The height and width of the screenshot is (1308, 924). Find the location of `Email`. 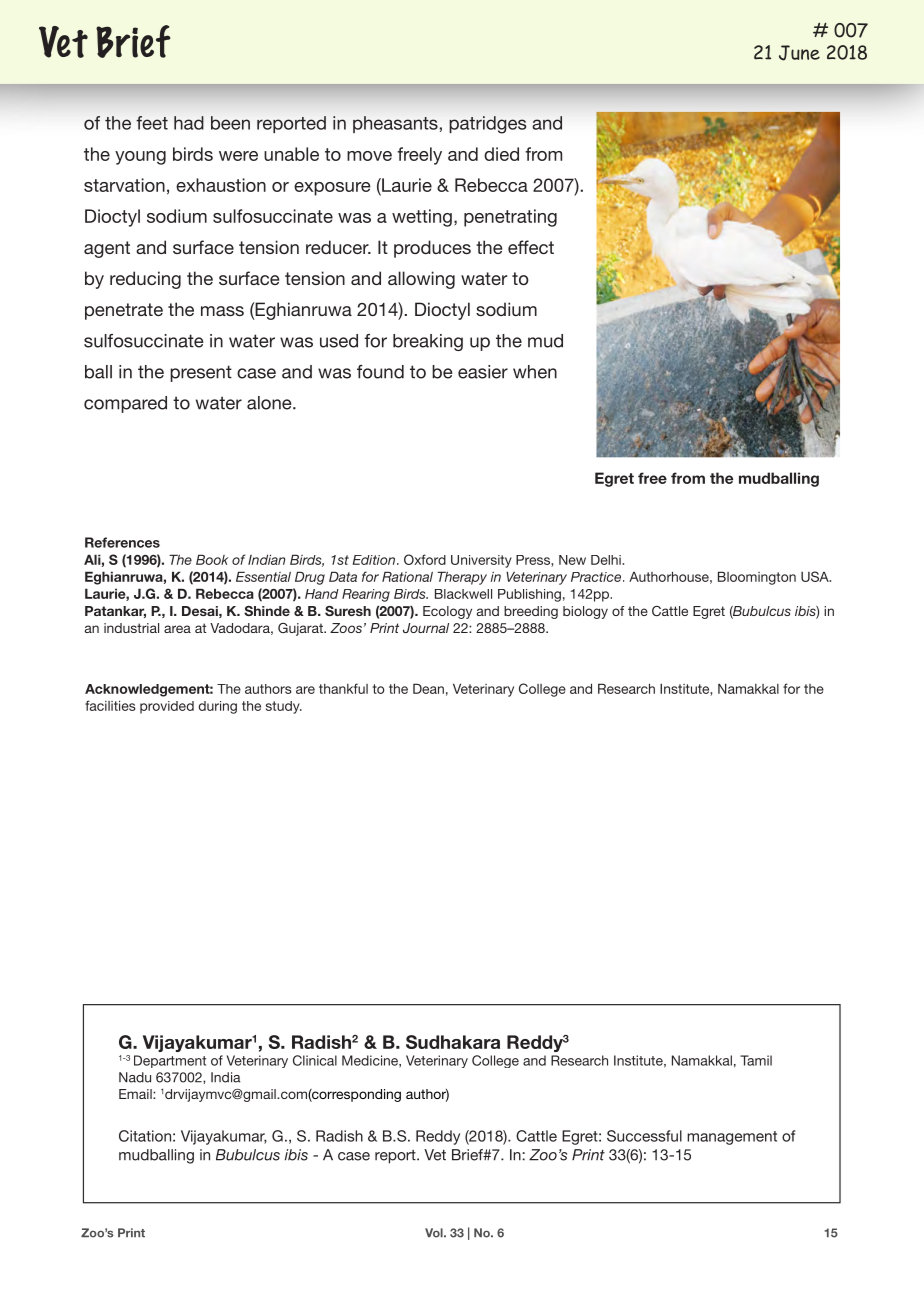

Email is located at coordinates (136, 1094).
